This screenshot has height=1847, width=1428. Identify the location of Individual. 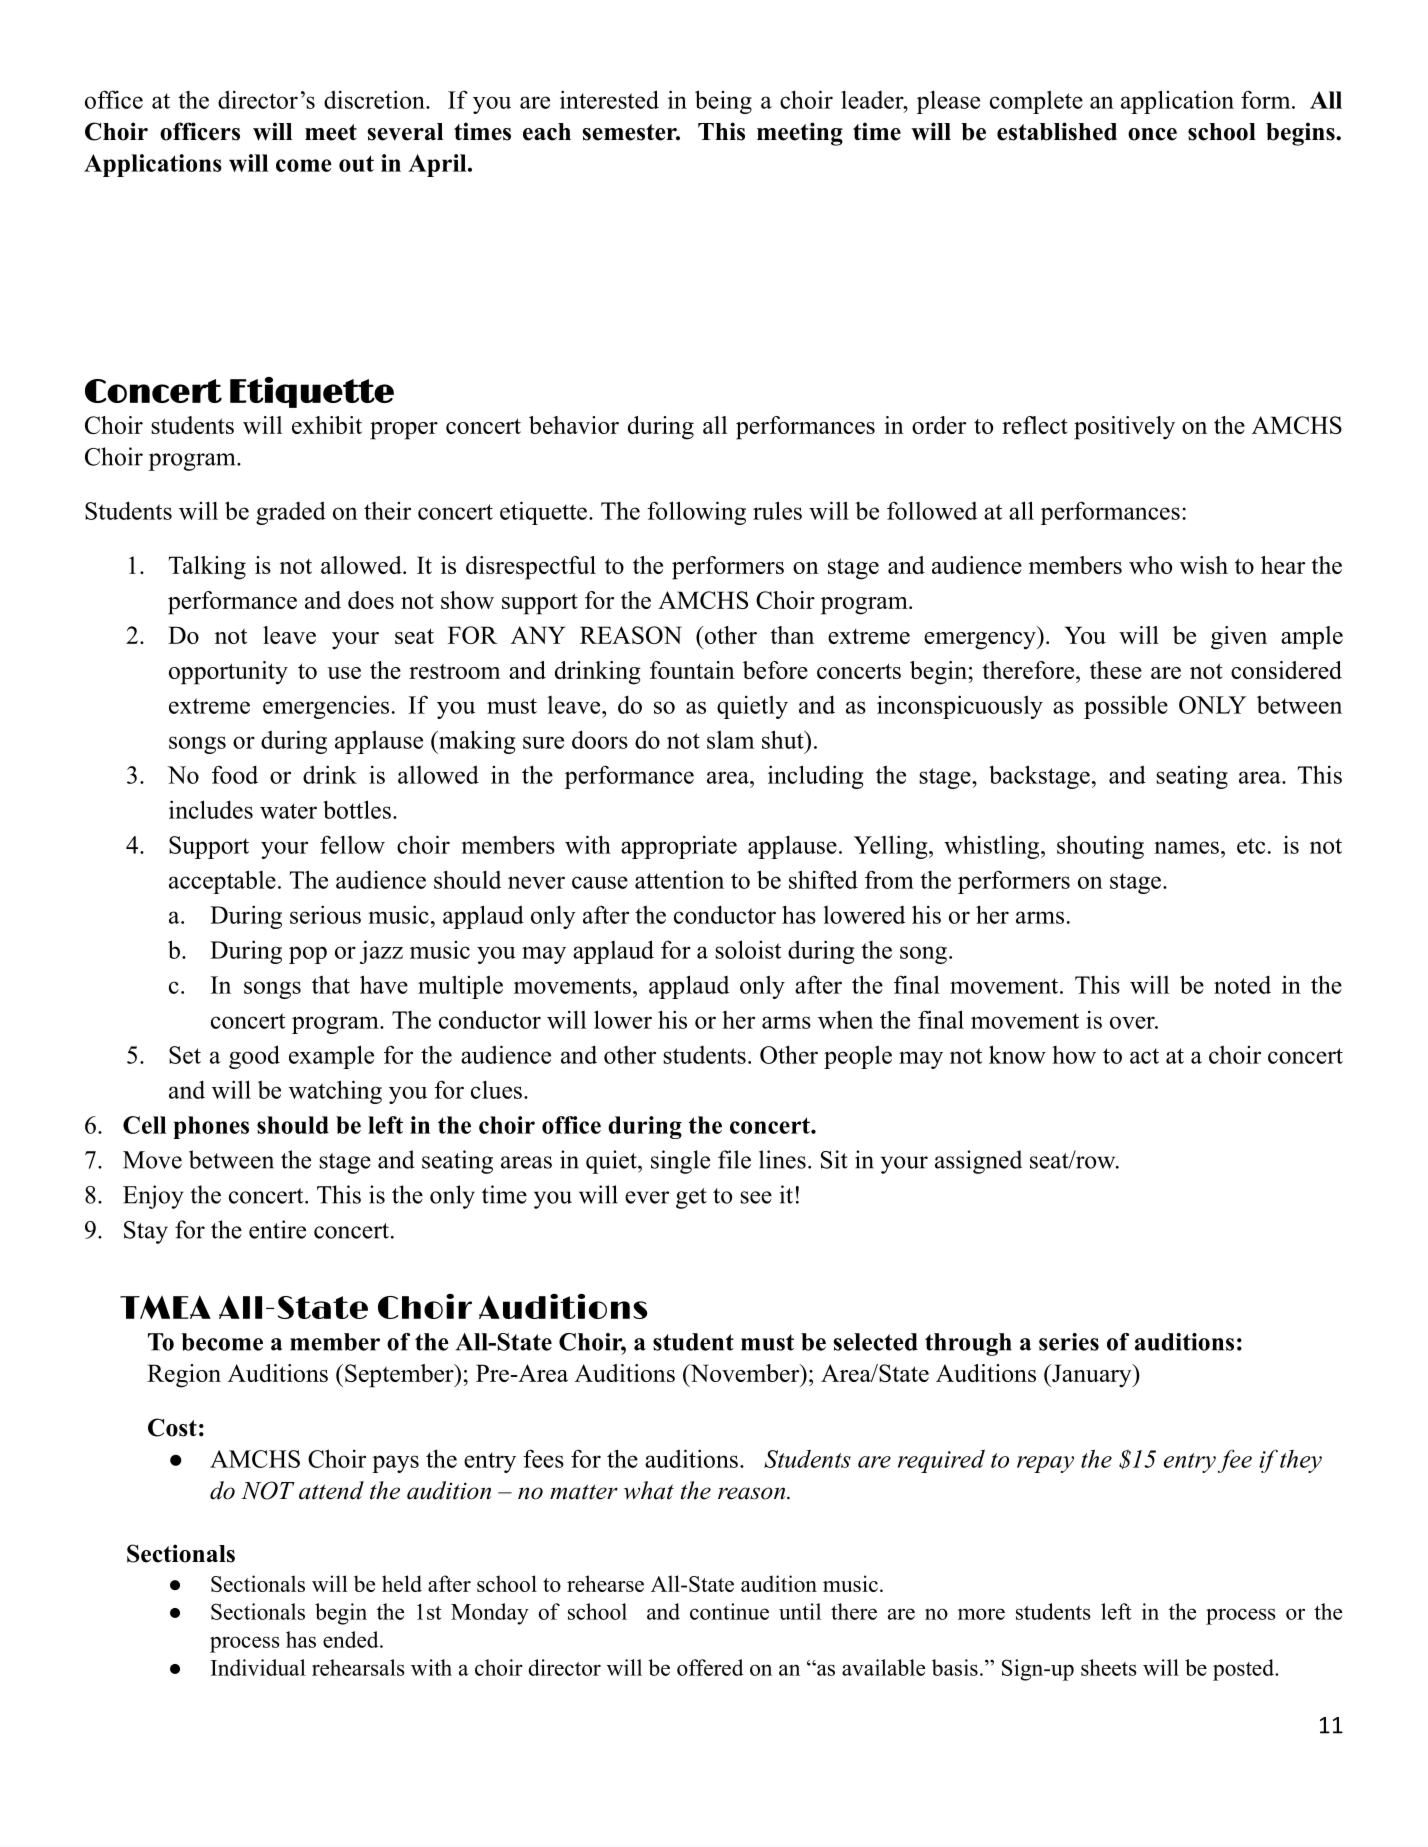
(258, 1667).
